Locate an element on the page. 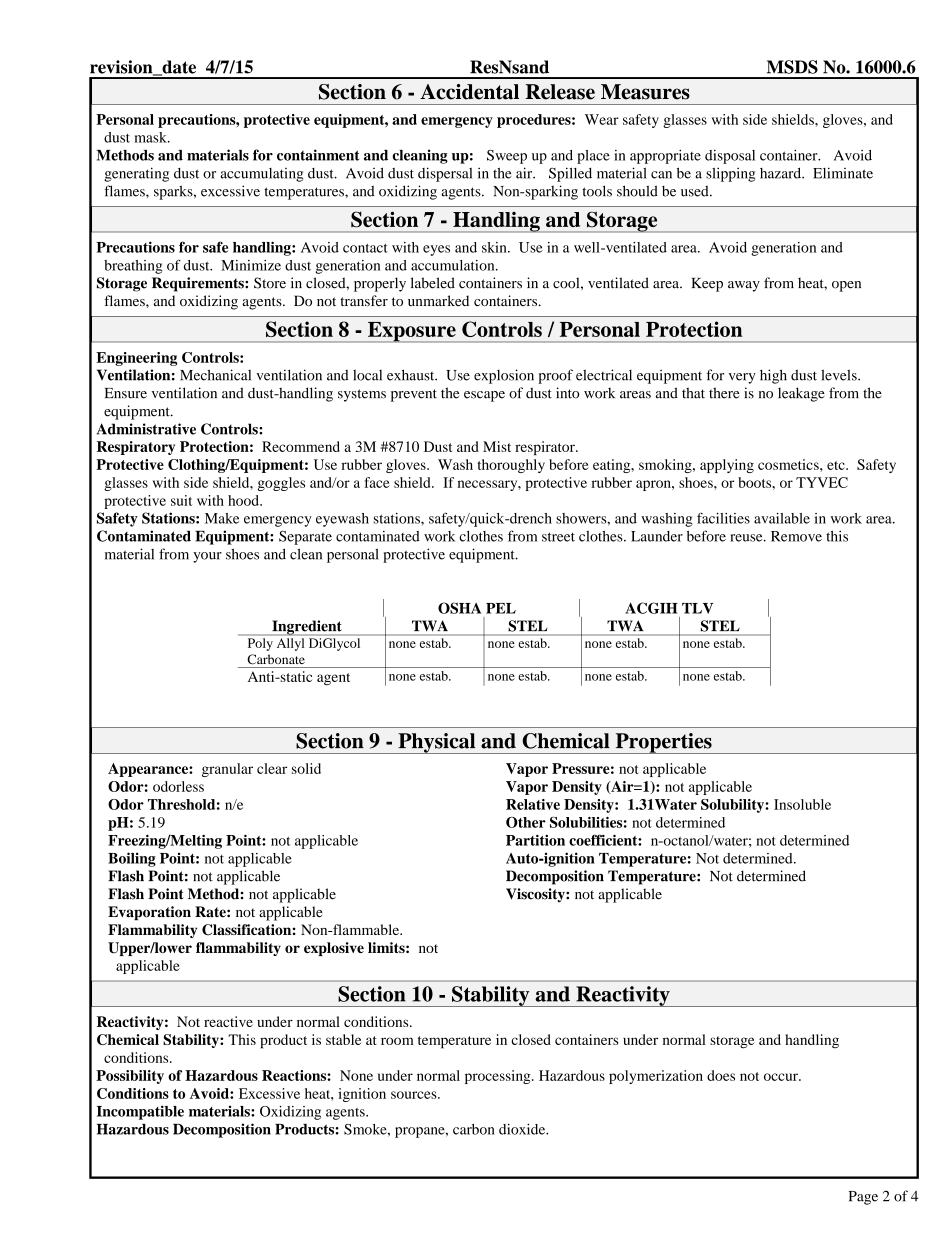 The width and height of the document is (952, 1233). Incompatible is located at coordinates (140, 1112).
